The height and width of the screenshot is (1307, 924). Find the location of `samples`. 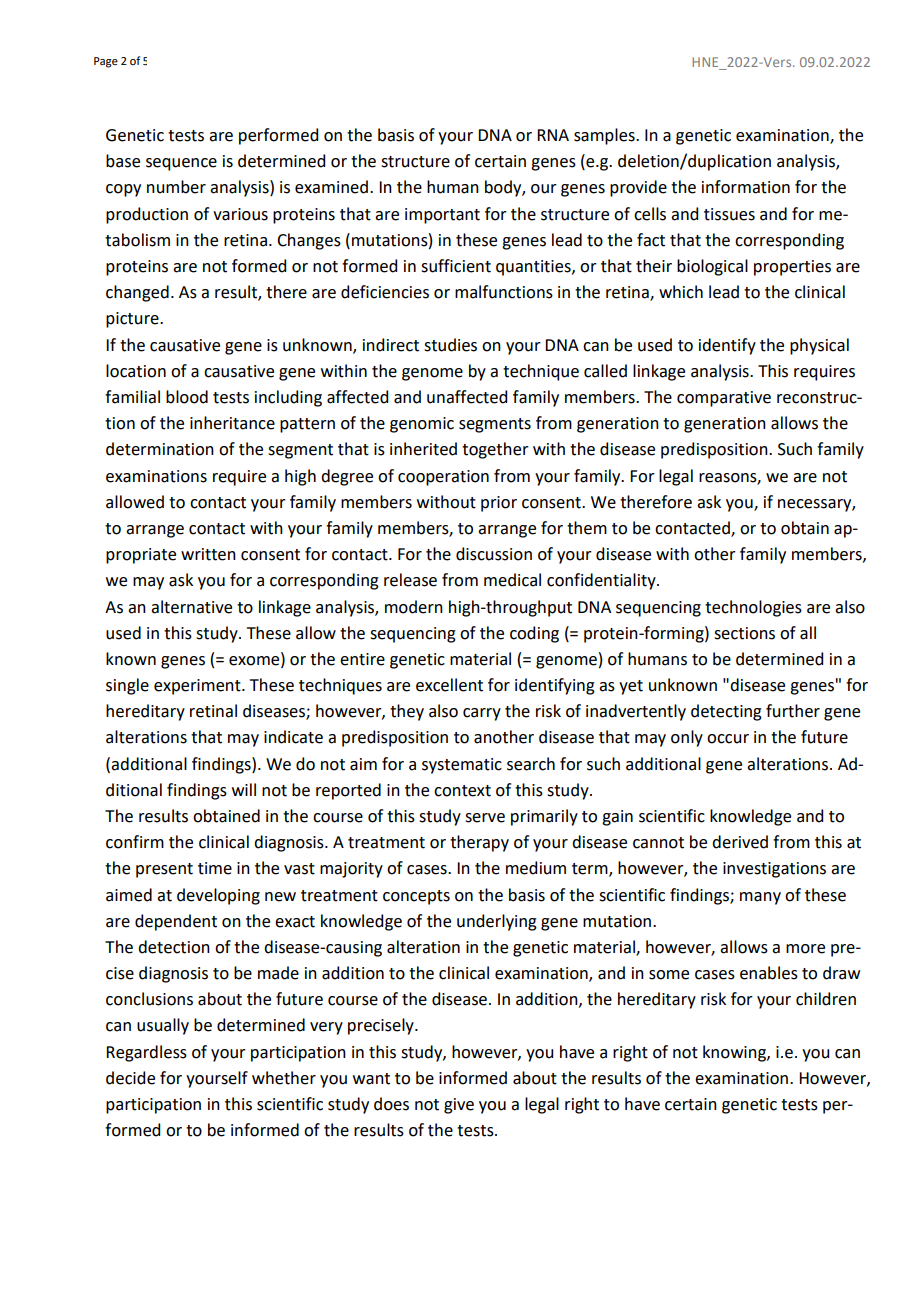

samples is located at coordinates (605, 136).
